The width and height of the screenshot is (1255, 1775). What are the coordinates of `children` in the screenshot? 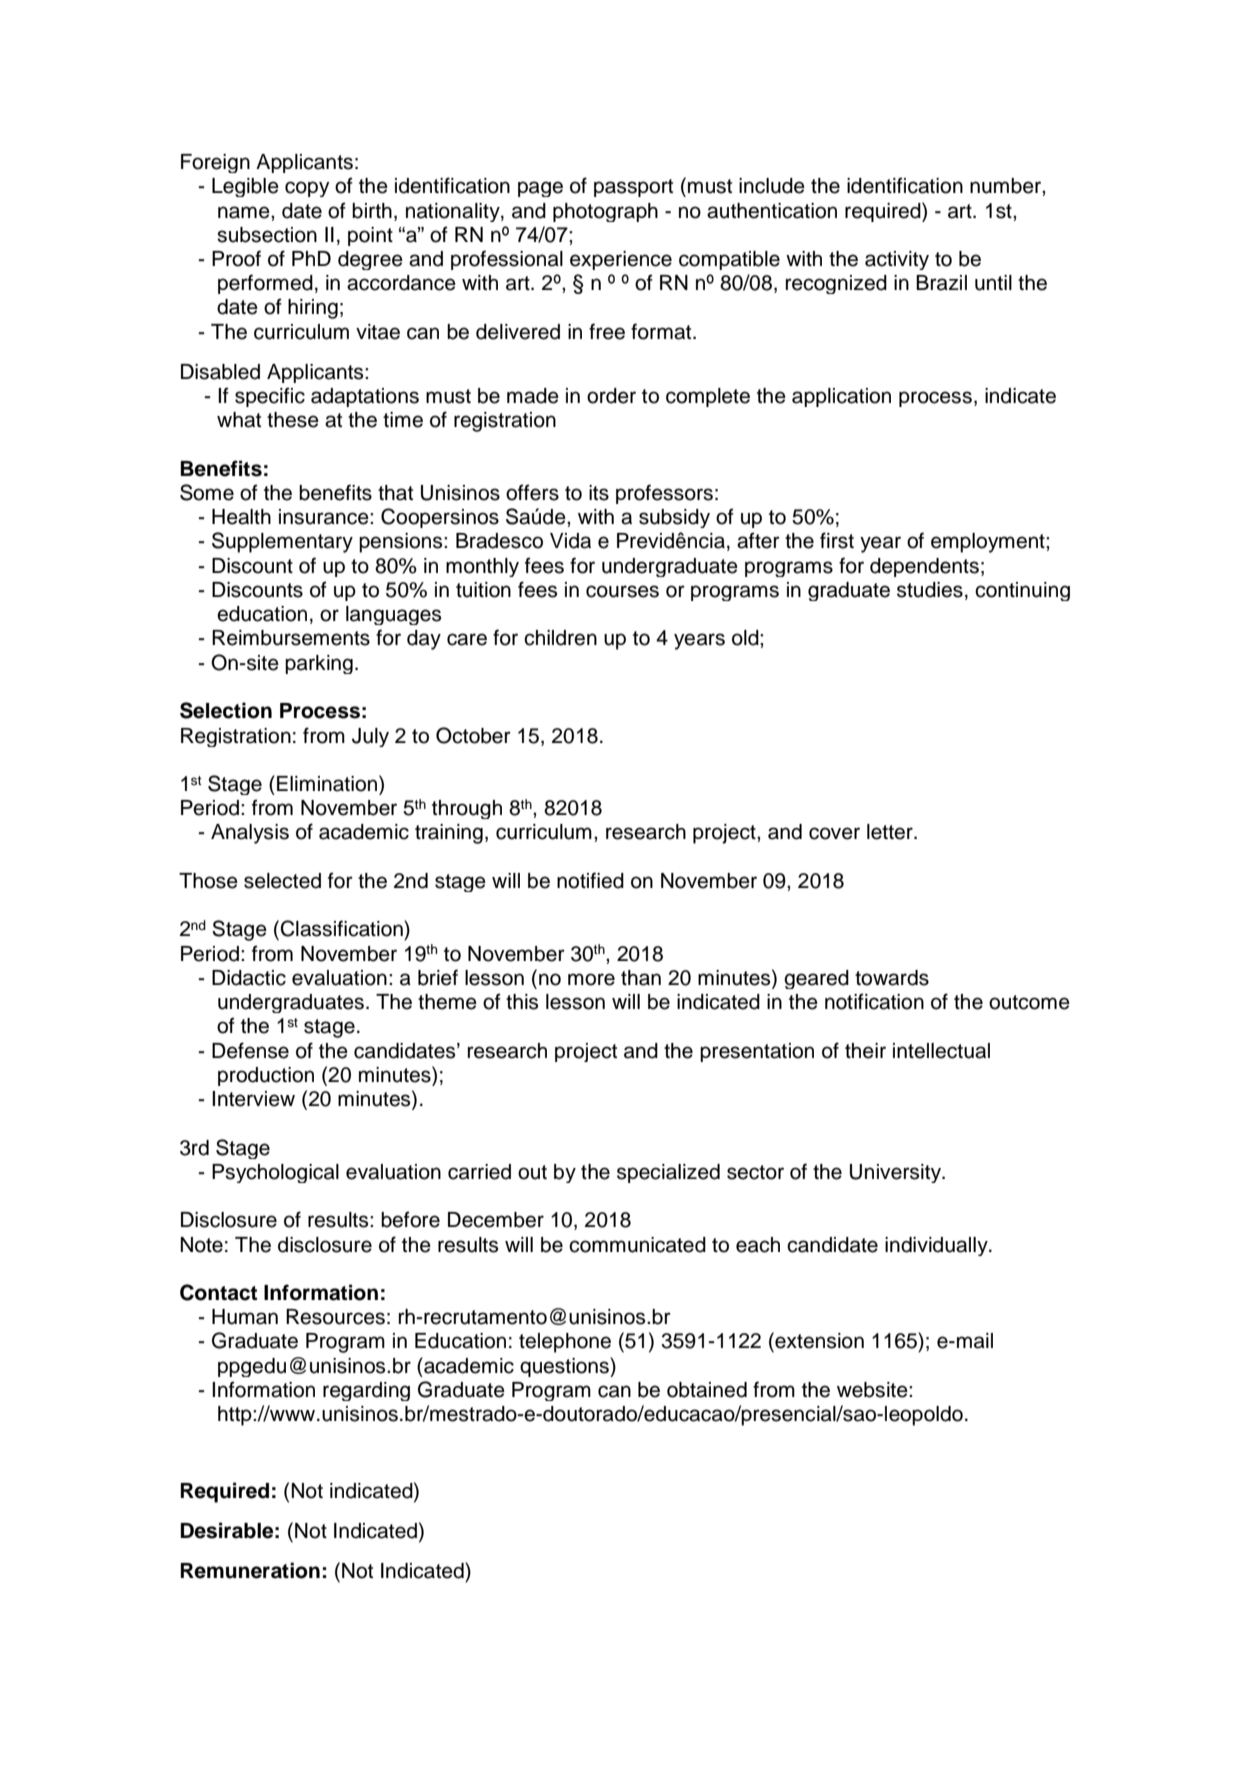 It's located at (560, 638).
